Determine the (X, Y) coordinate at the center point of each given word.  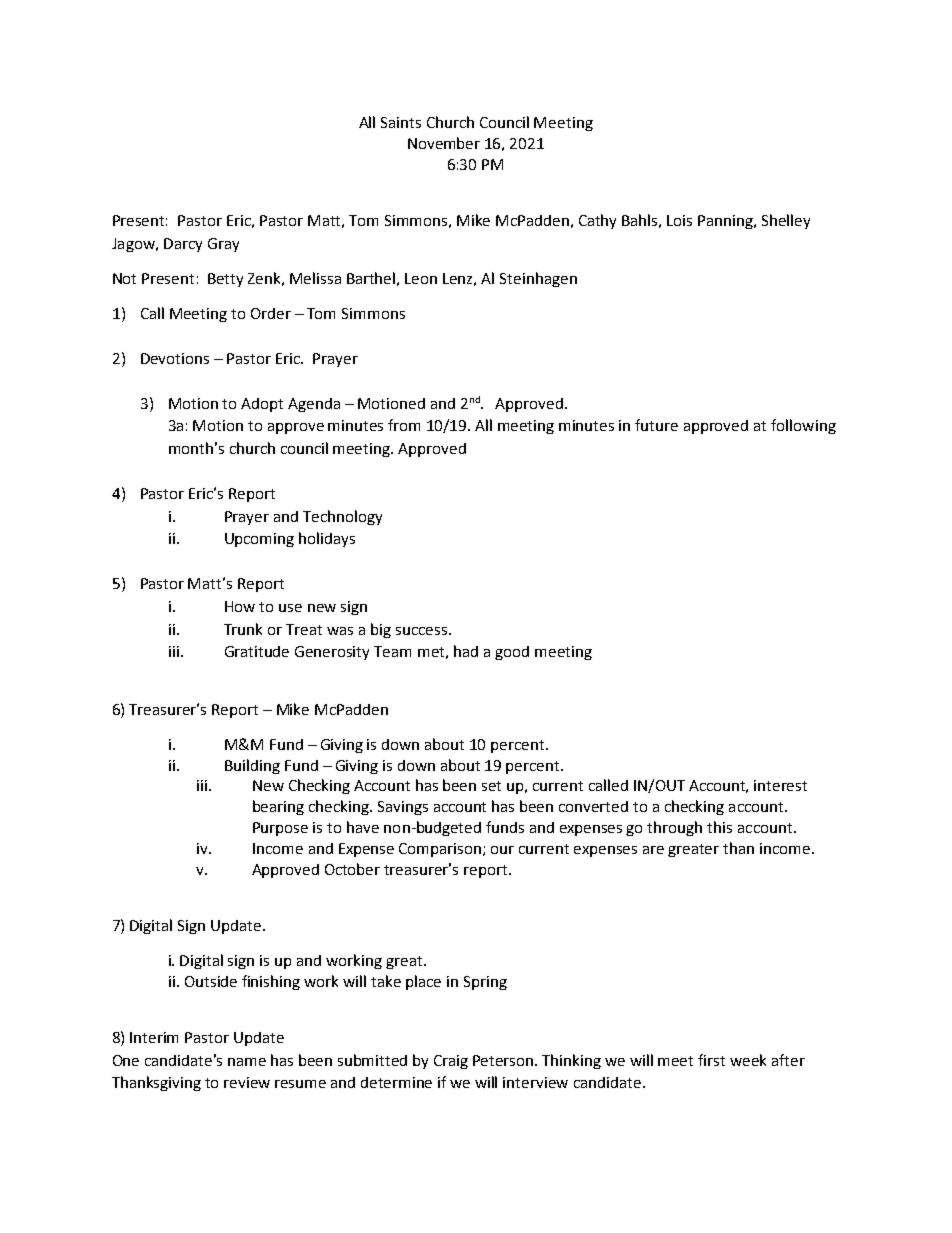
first (711, 1060)
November (444, 143)
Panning (727, 222)
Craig (451, 1062)
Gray (223, 245)
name (247, 1062)
